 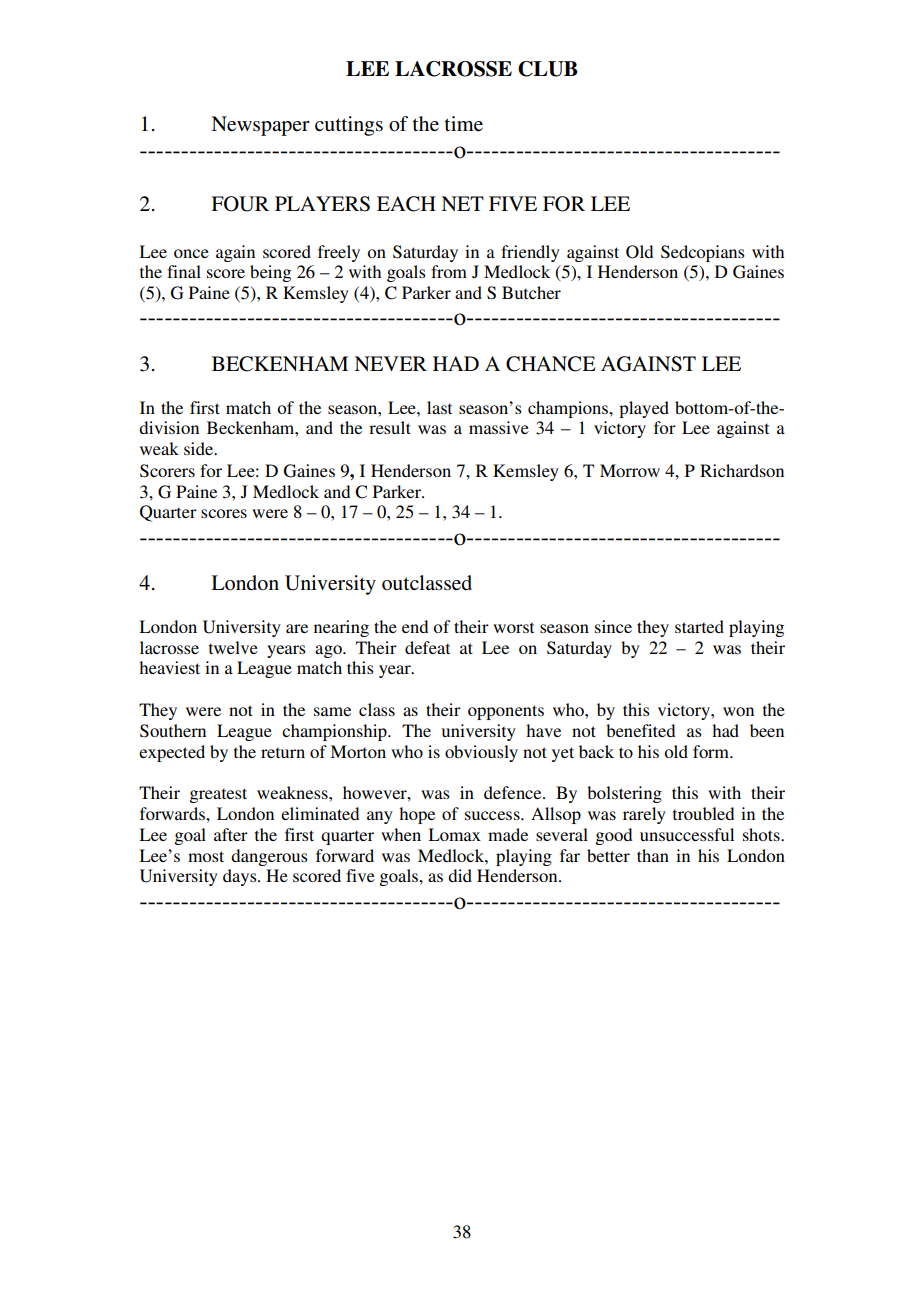 I want to click on CLUB, so click(x=548, y=69).
